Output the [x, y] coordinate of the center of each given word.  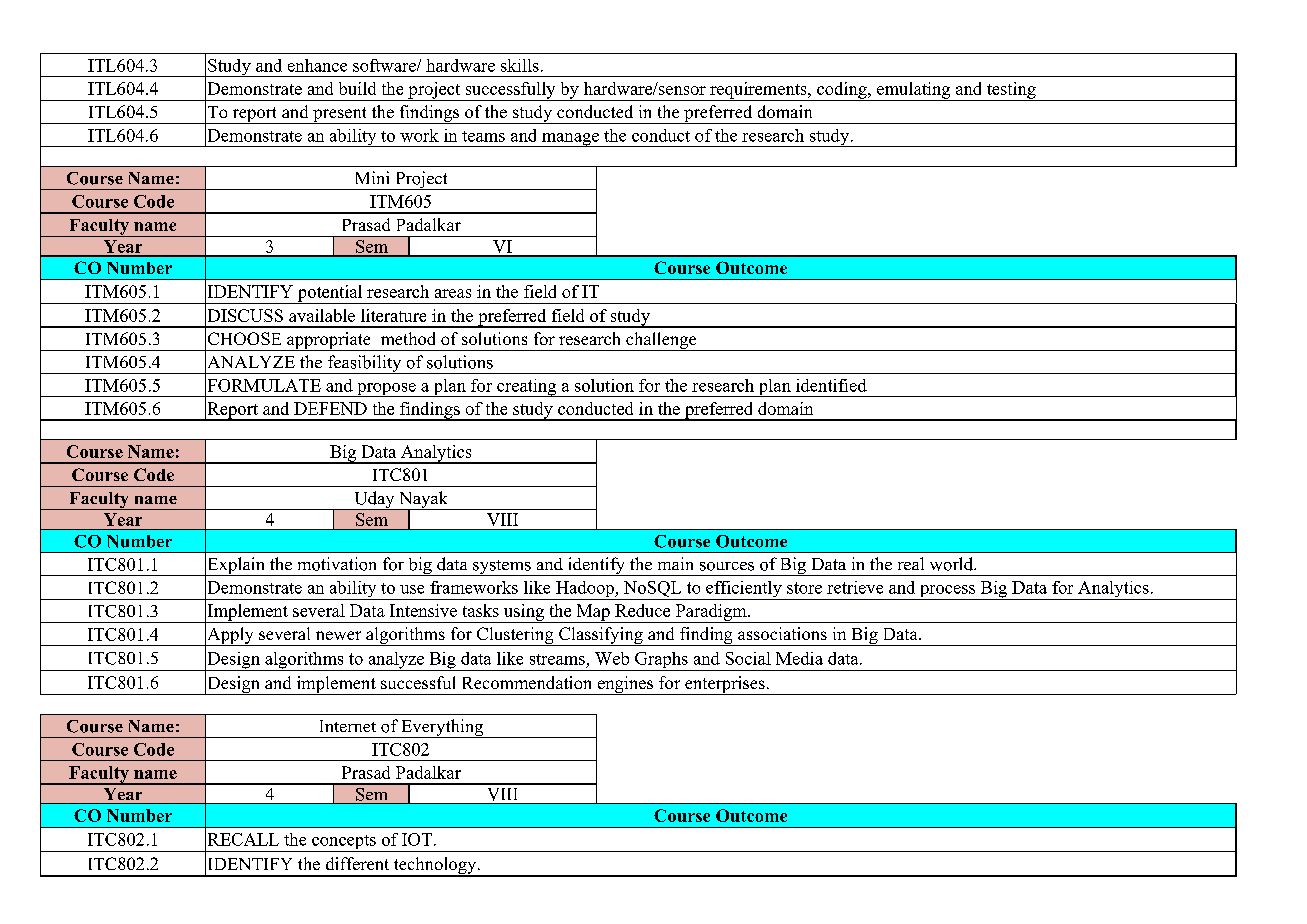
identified [831, 385]
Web [612, 658]
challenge [661, 341]
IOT [417, 839]
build [357, 88]
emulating [914, 91]
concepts [344, 843]
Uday [374, 500]
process [948, 592]
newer [338, 635]
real [911, 563]
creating [527, 388]
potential [330, 294]
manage [570, 140]
